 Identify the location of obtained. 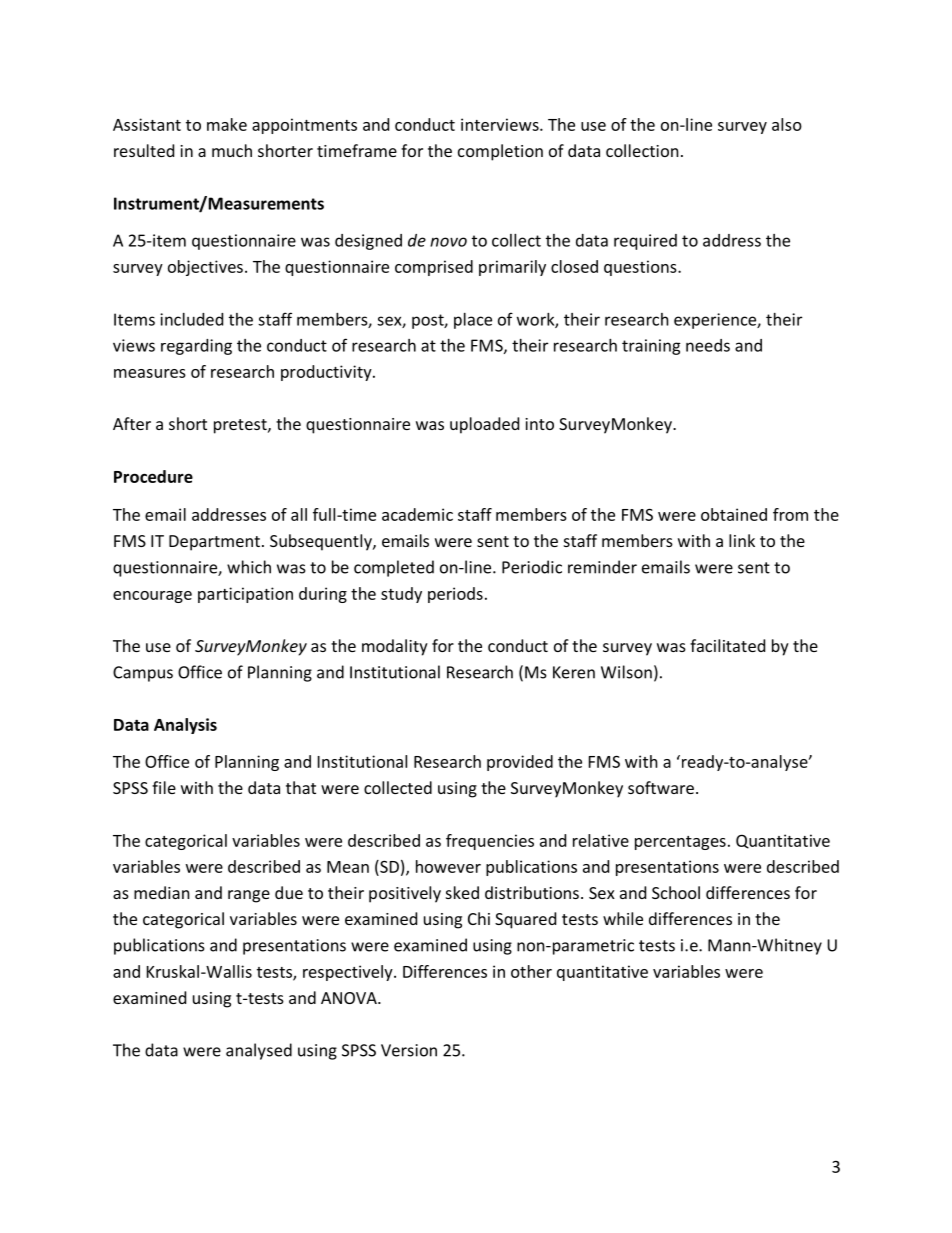
(734, 514).
